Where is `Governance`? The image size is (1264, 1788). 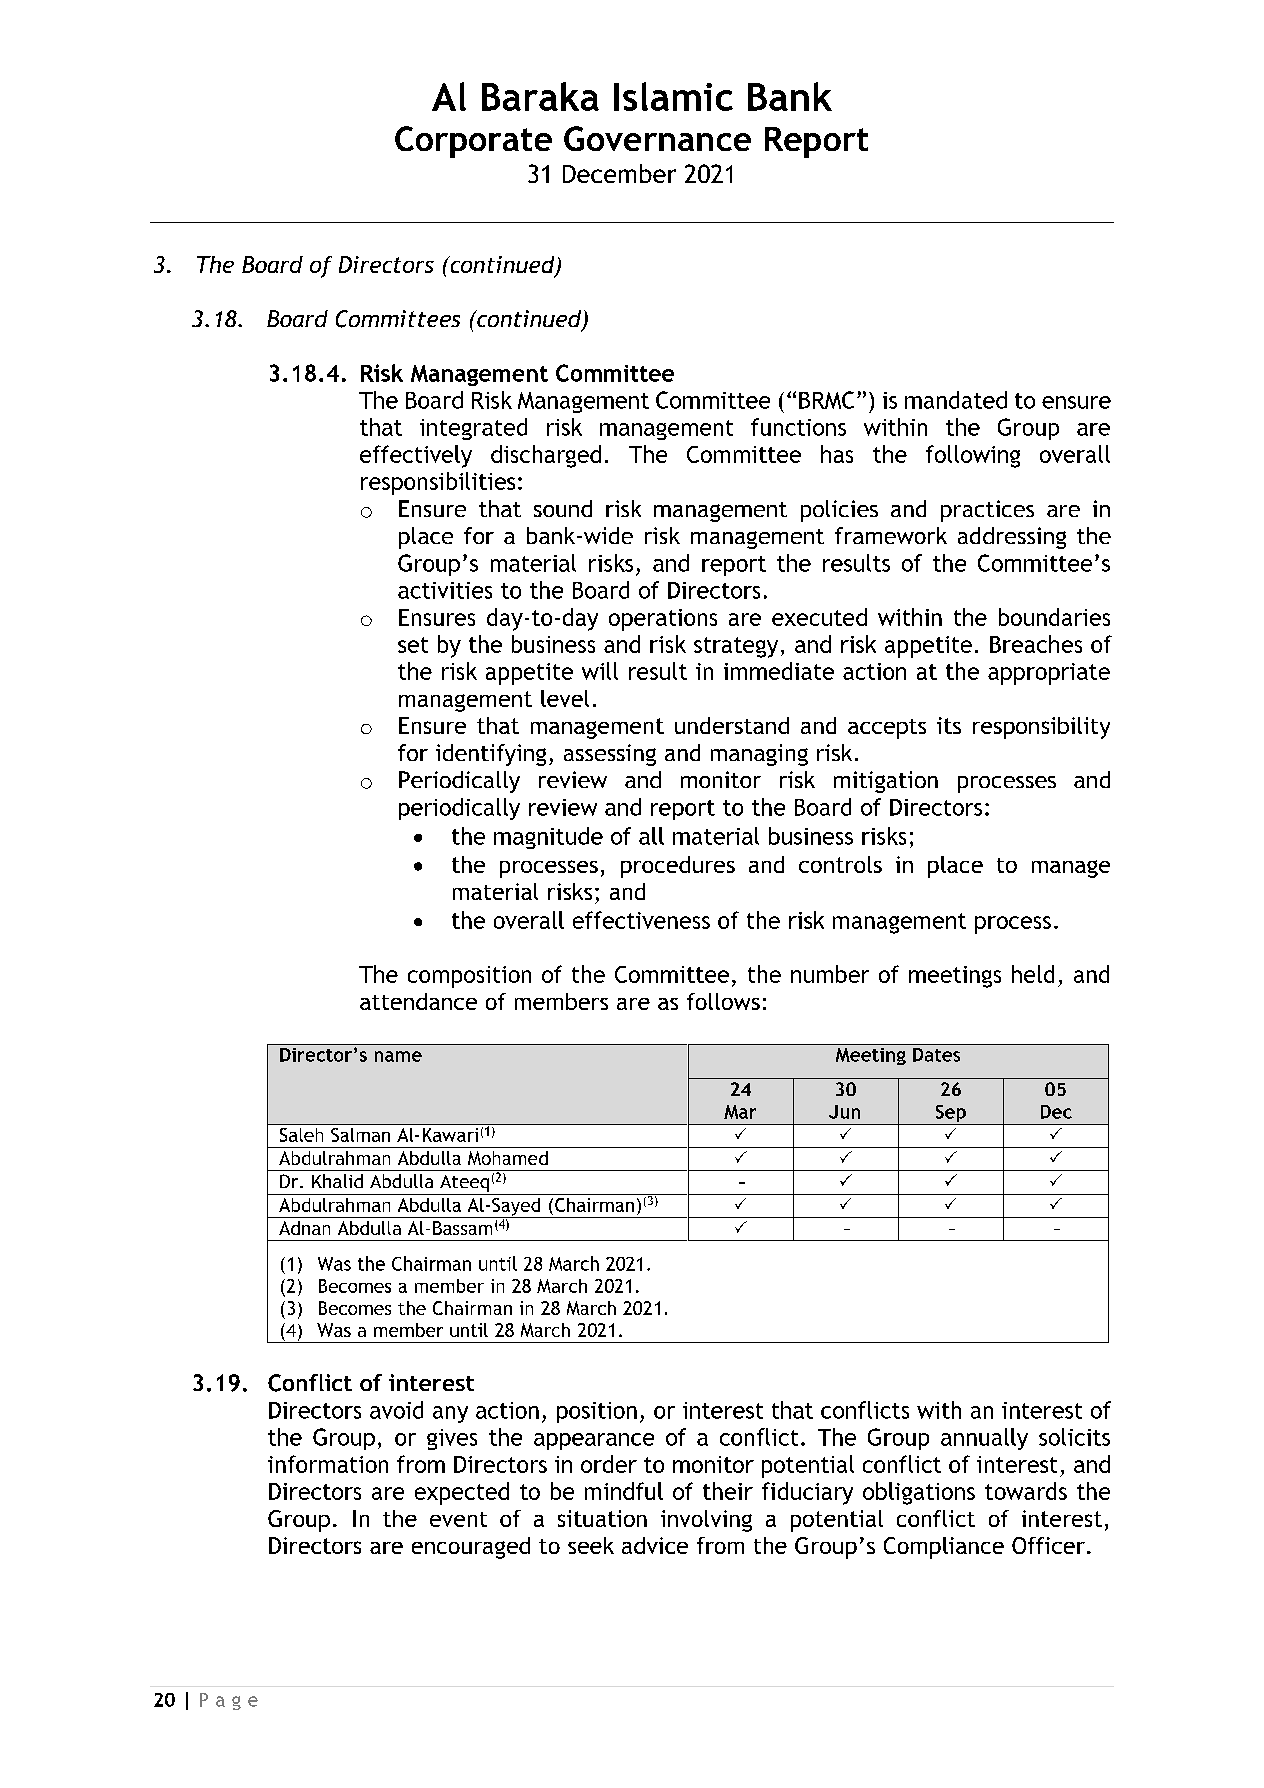 Governance is located at coordinates (657, 138).
